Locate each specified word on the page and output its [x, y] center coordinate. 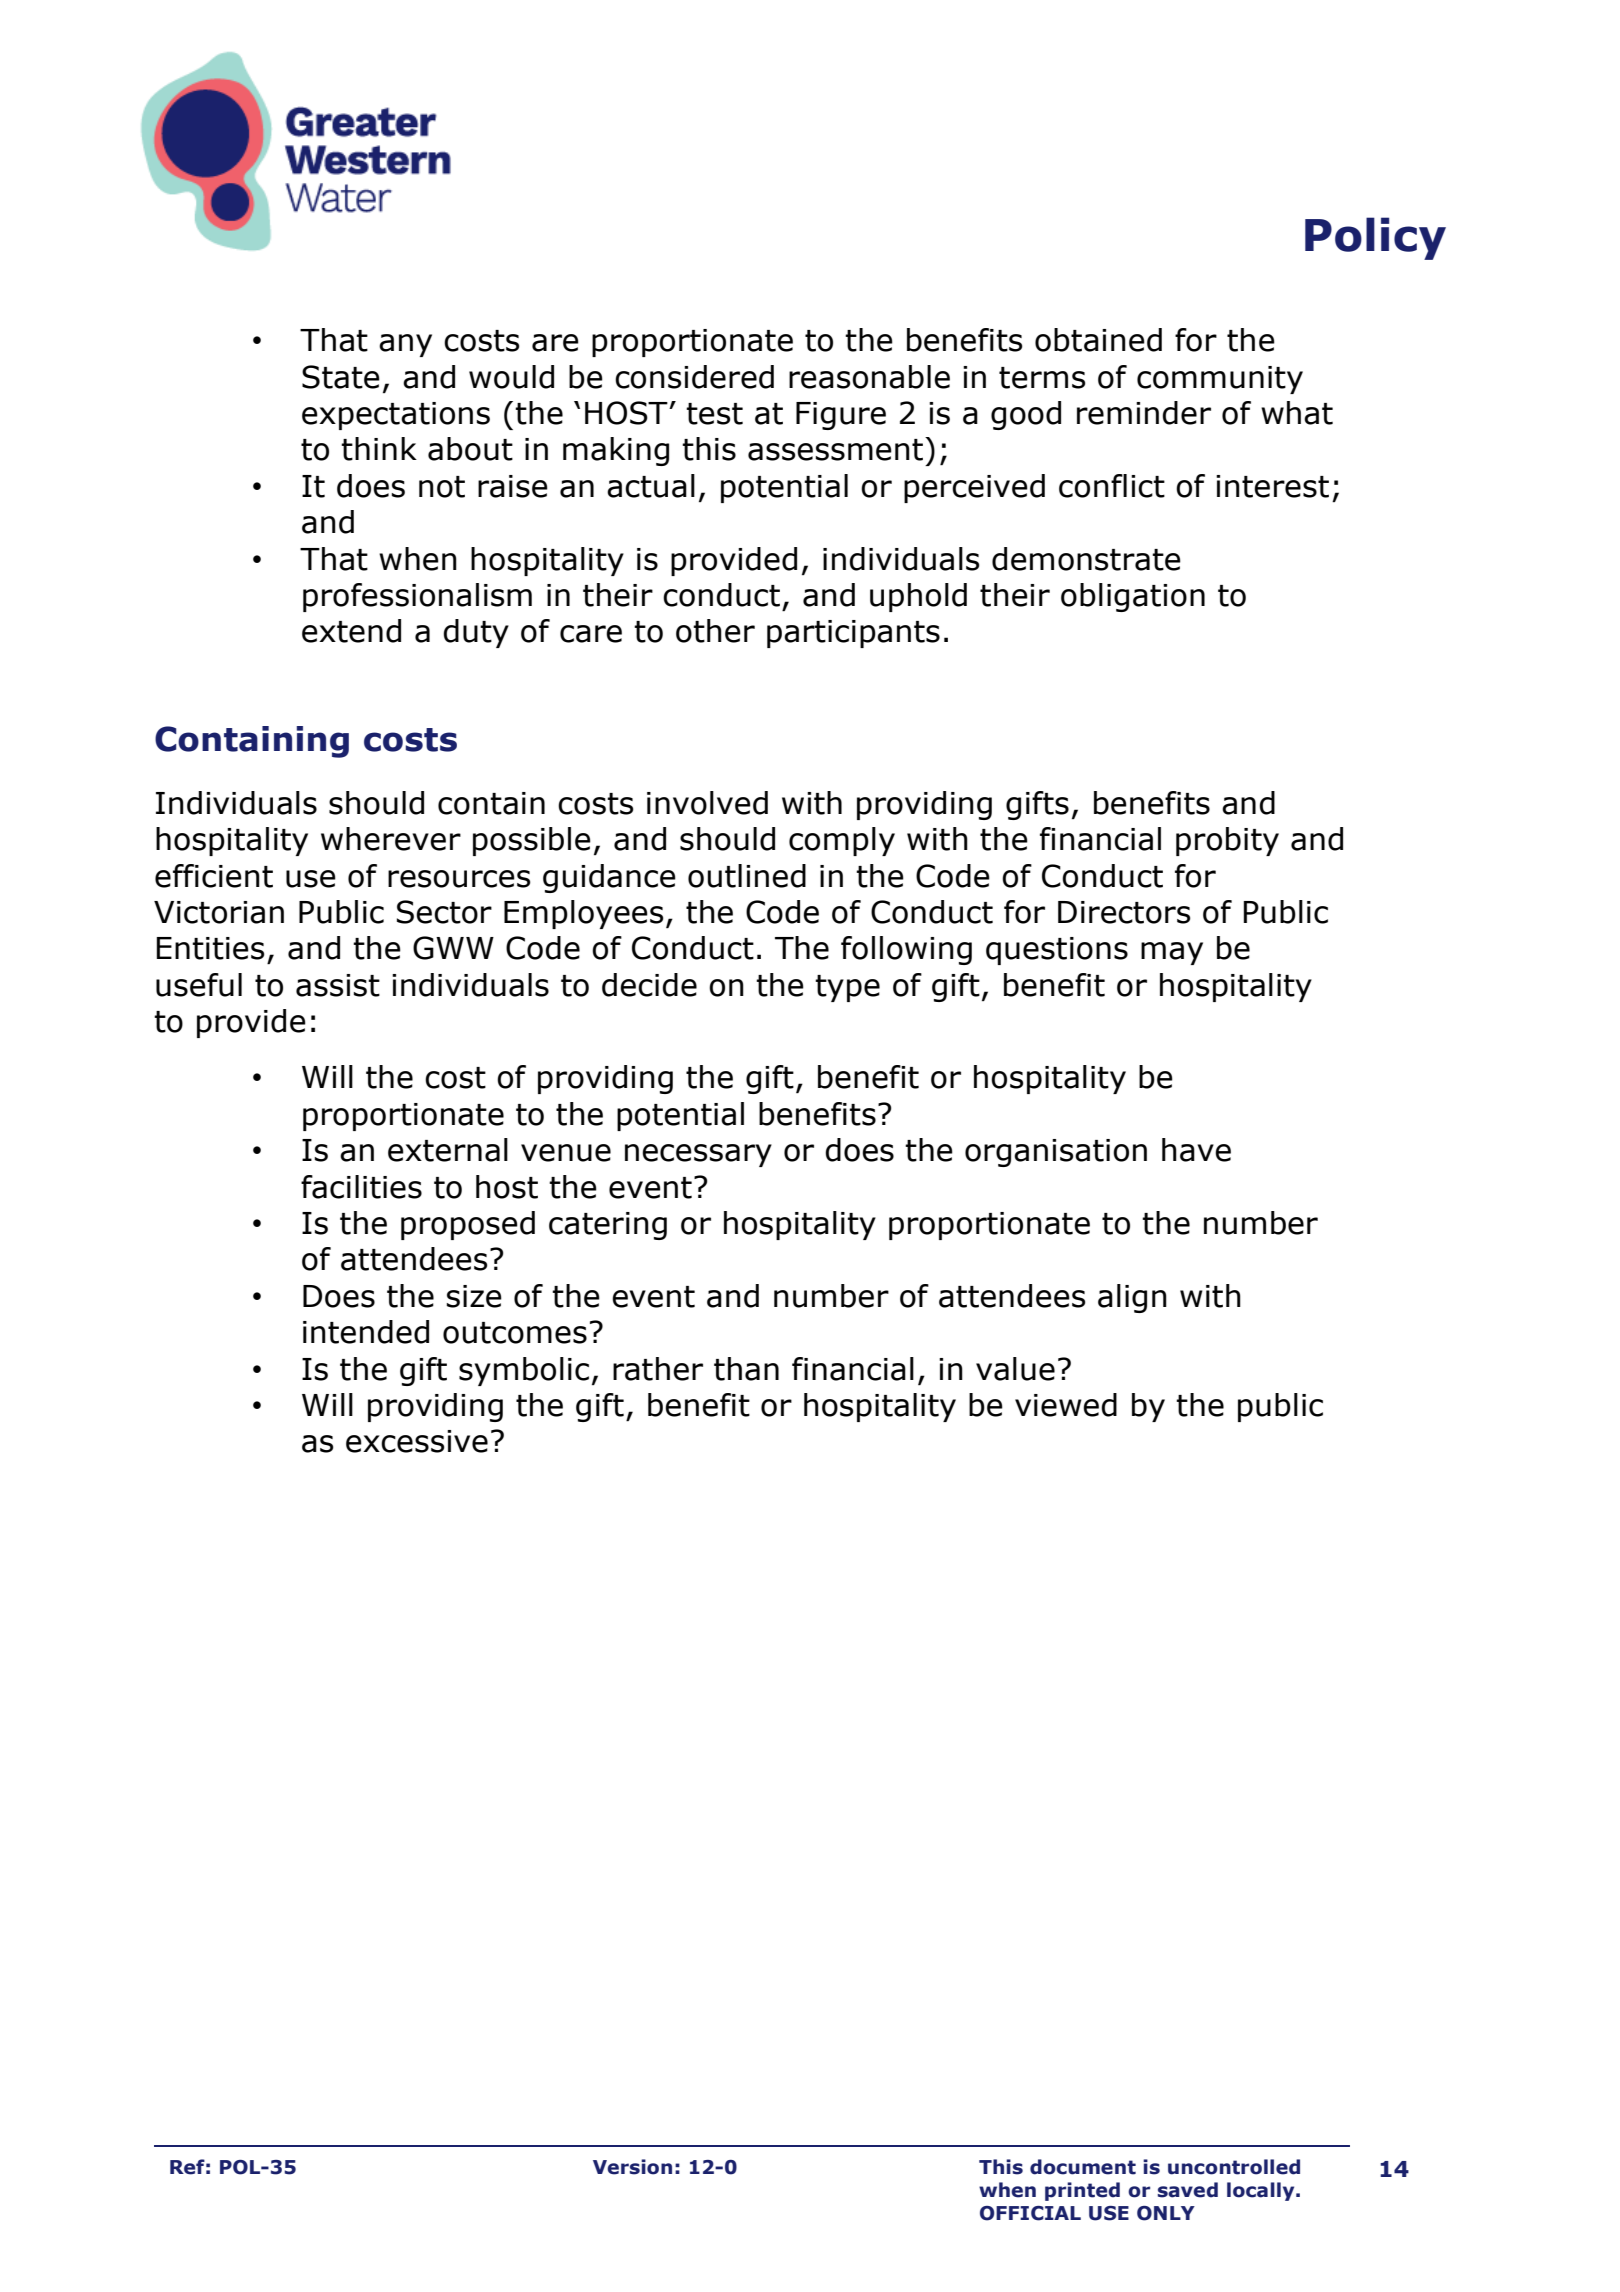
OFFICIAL [1030, 2213]
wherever [391, 839]
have [1196, 1150]
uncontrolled [1234, 2167]
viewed [1066, 1405]
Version [632, 2167]
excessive [417, 1441]
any [405, 345]
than [746, 1369]
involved [707, 803]
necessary [698, 1155]
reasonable [869, 377]
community [1220, 380]
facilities [361, 1187]
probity [1227, 841]
